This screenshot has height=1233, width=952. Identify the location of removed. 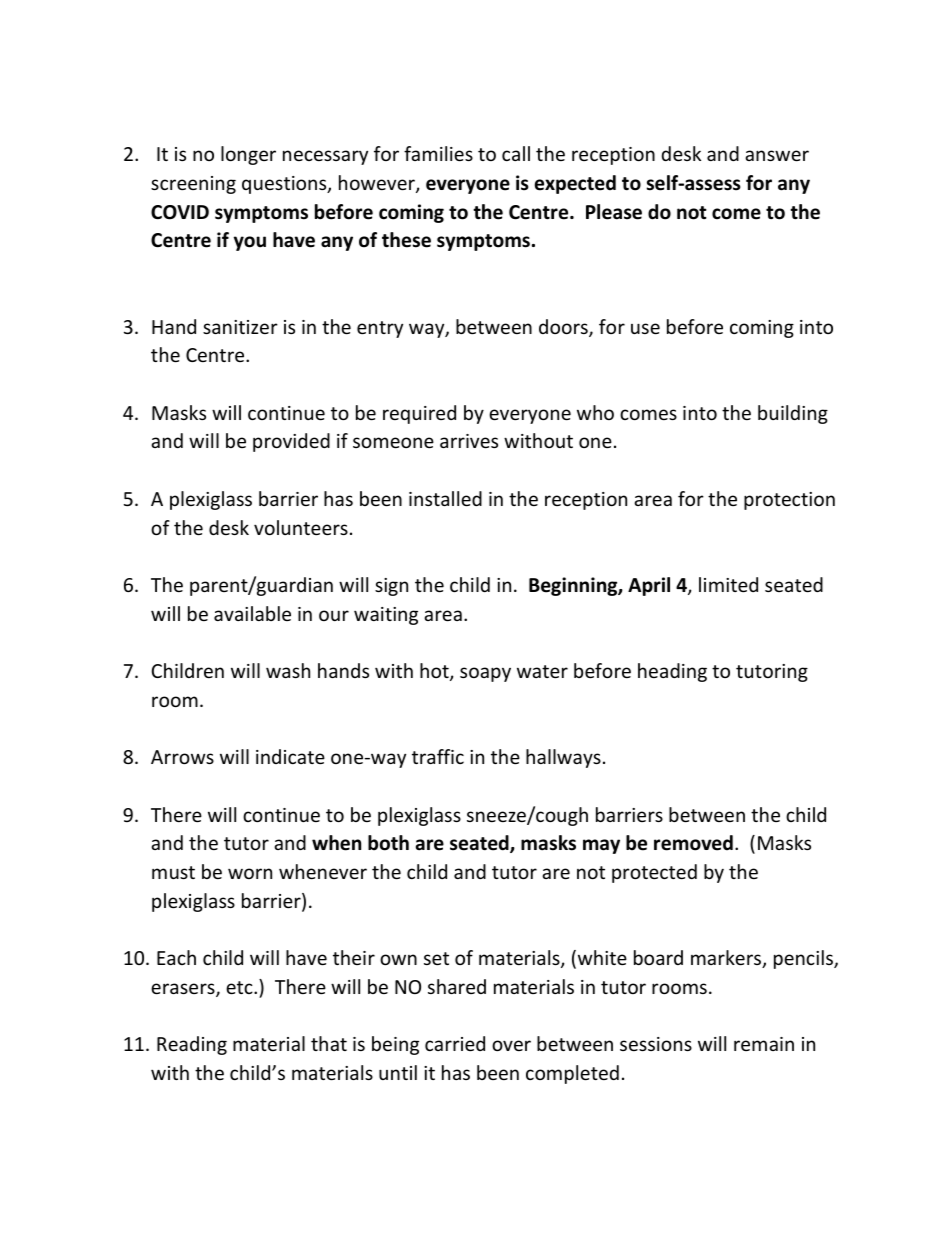
(693, 843).
